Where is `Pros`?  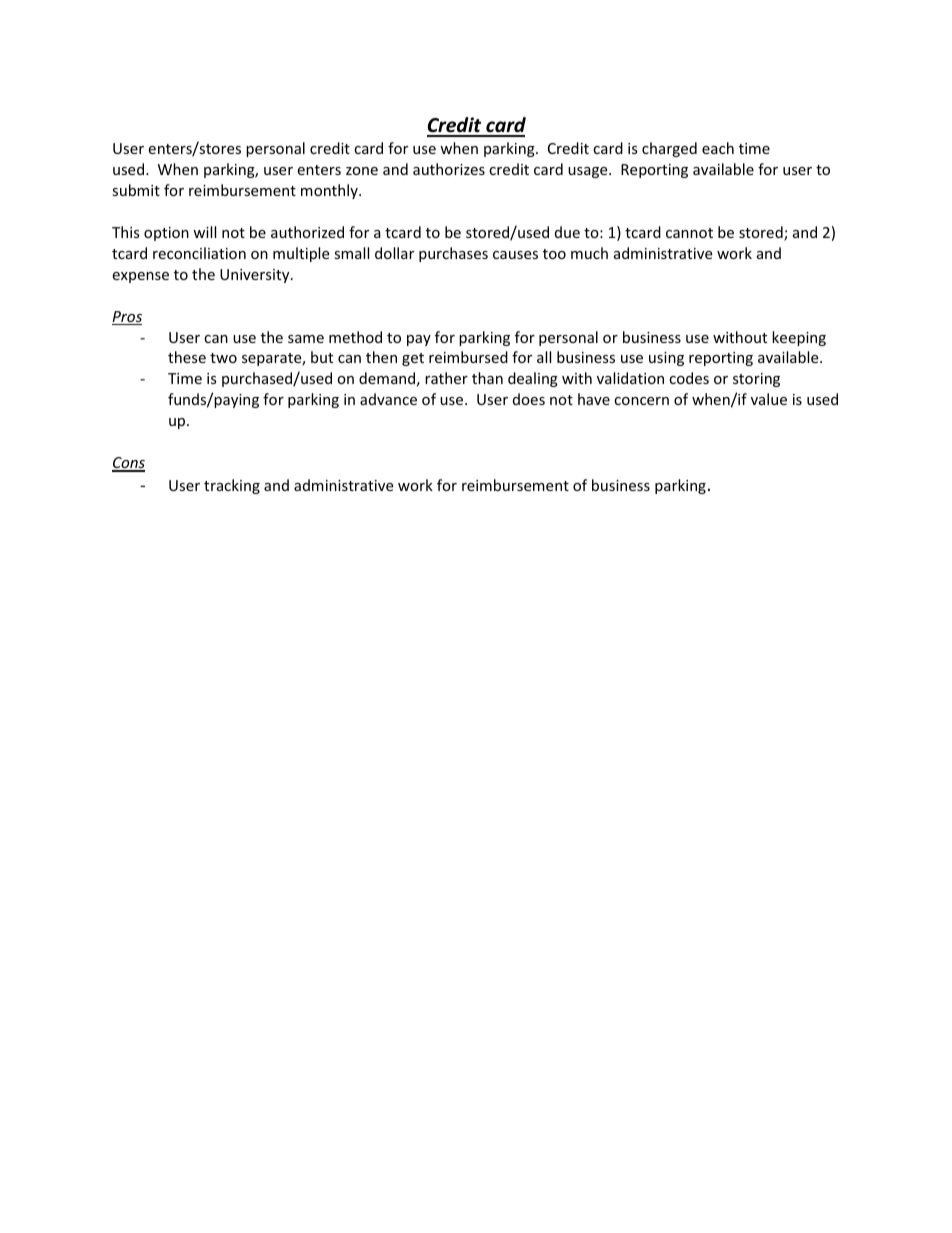 Pros is located at coordinates (127, 318).
